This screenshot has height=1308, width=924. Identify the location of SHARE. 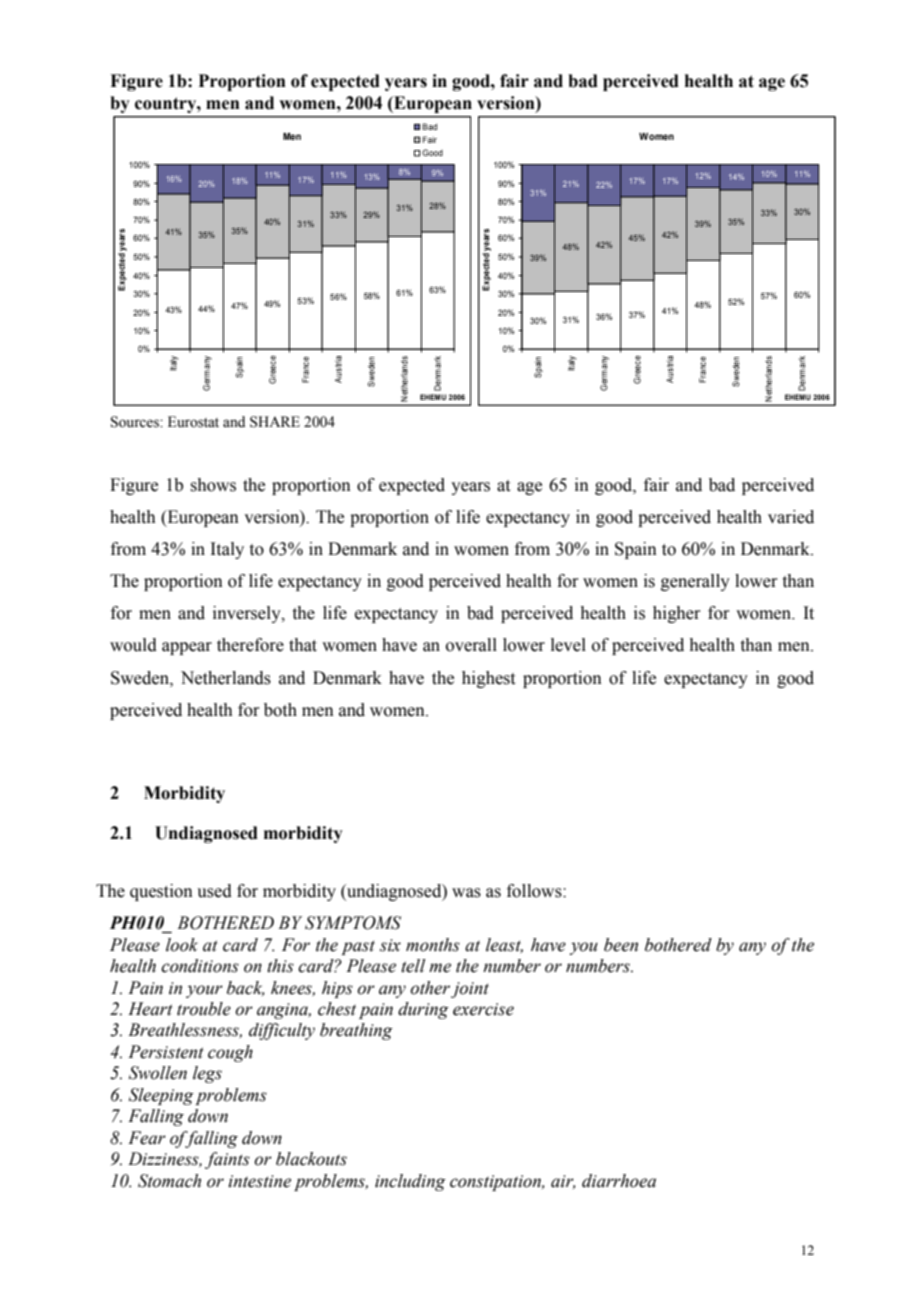
(275, 422).
